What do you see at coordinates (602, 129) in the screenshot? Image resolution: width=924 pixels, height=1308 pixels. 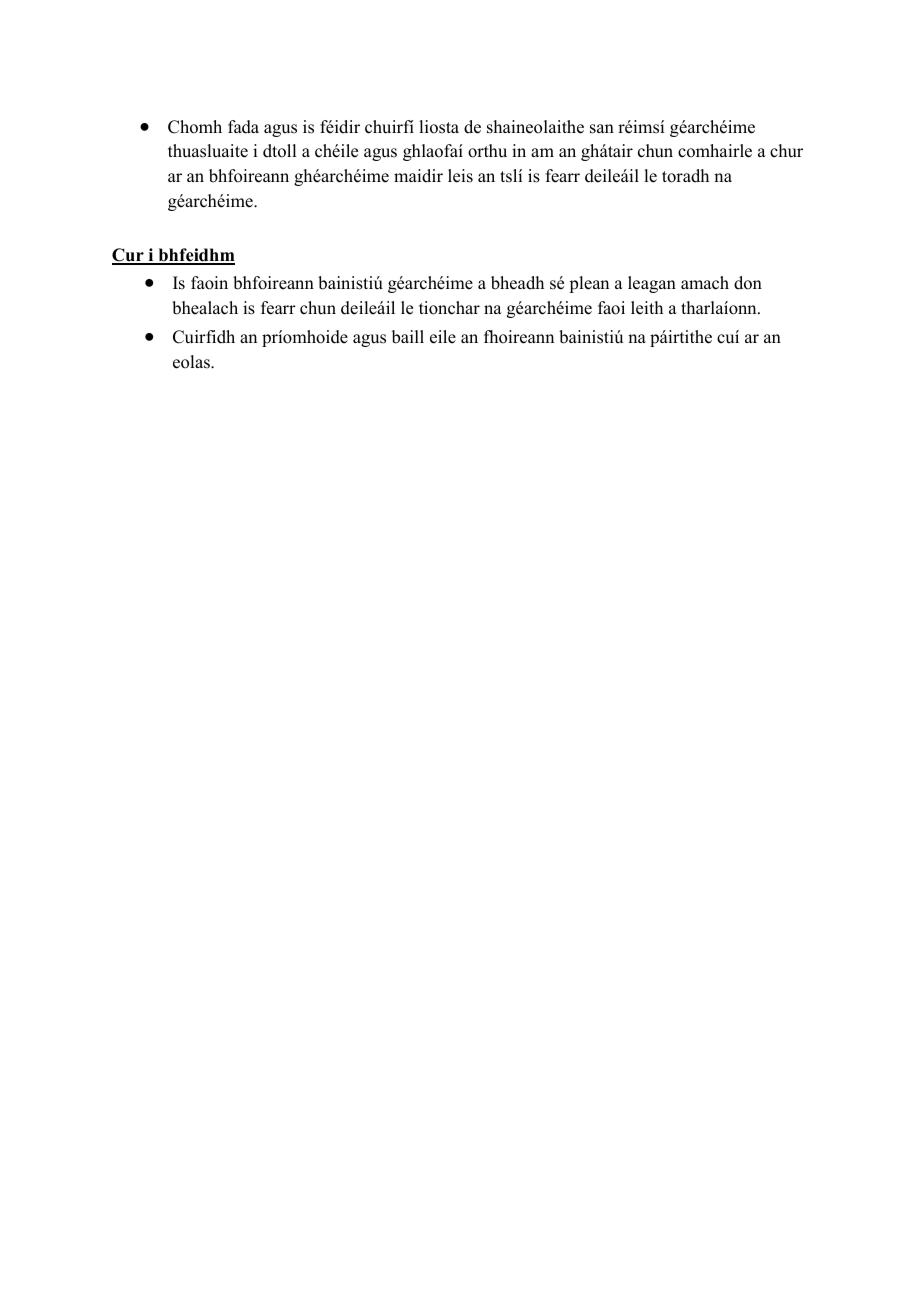 I see `san` at bounding box center [602, 129].
